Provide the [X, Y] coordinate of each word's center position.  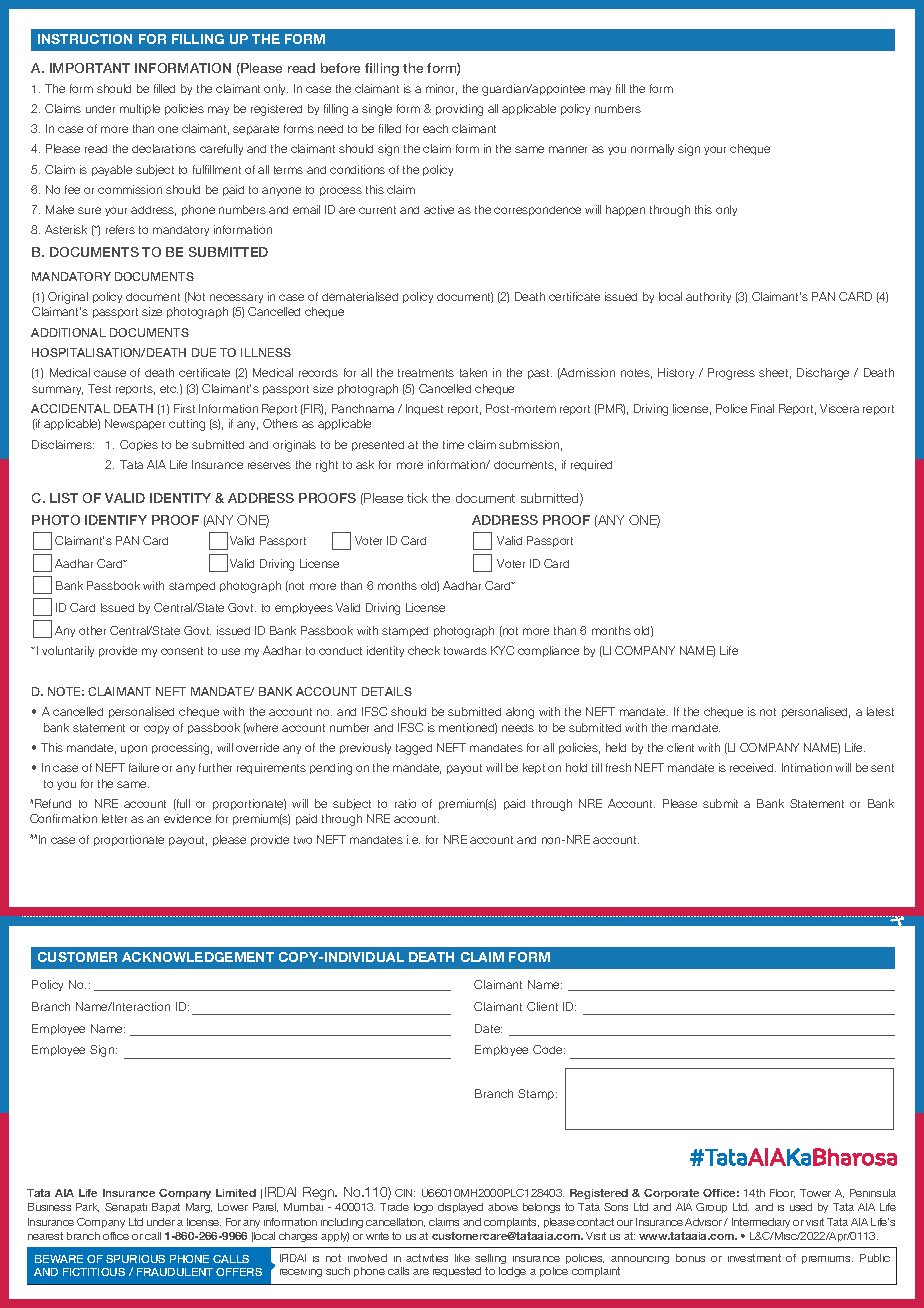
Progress [731, 374]
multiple [140, 109]
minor [441, 89]
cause [110, 373]
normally [652, 149]
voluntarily [68, 651]
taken [473, 372]
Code [549, 1049]
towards [465, 651]
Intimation [807, 767]
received [753, 767]
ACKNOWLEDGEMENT [198, 957]
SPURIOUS [135, 1259]
